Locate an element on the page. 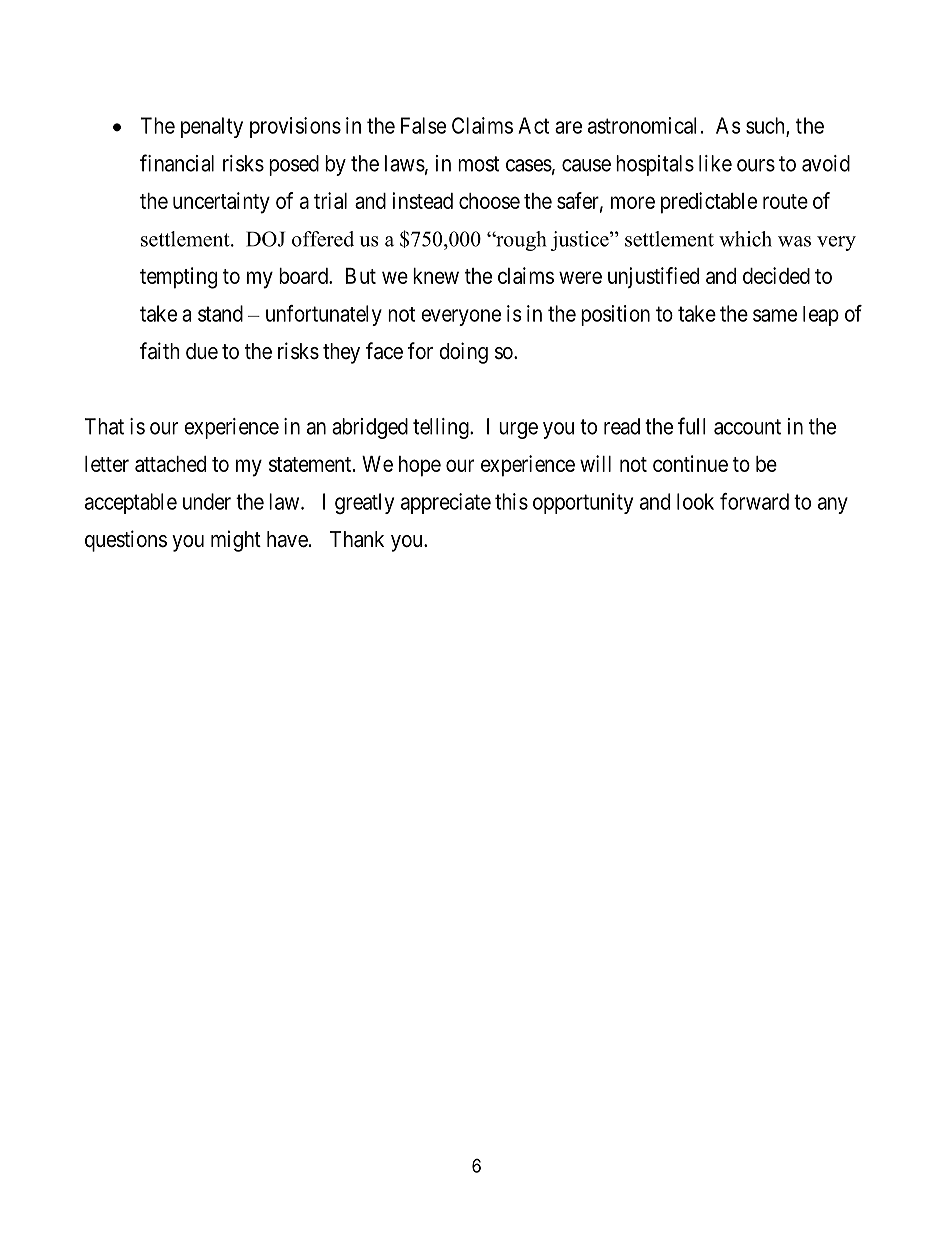 Image resolution: width=952 pixels, height=1233 pixels. such is located at coordinates (766, 126).
